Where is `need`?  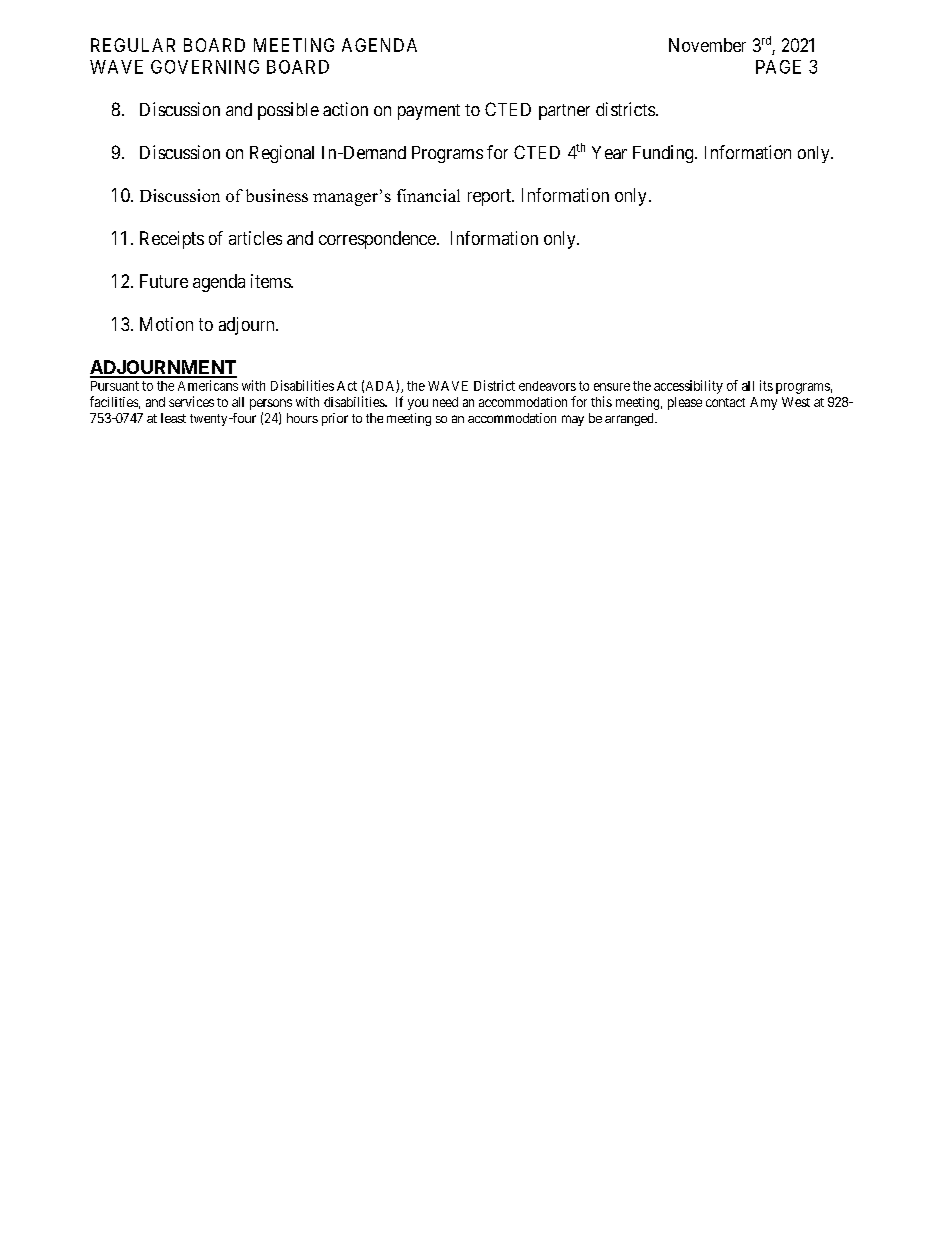 need is located at coordinates (445, 402).
